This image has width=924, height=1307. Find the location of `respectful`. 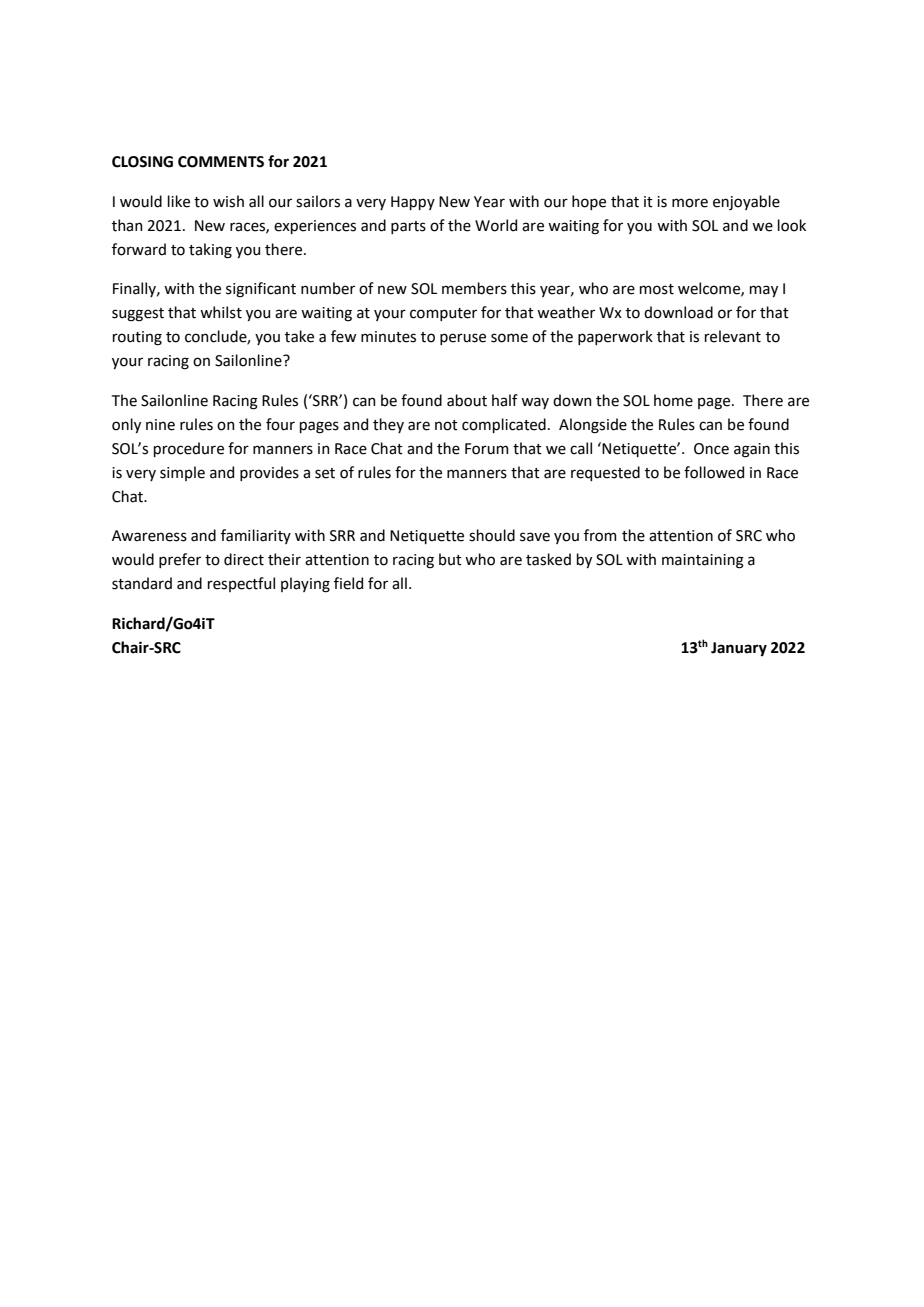

respectful is located at coordinates (241, 584).
